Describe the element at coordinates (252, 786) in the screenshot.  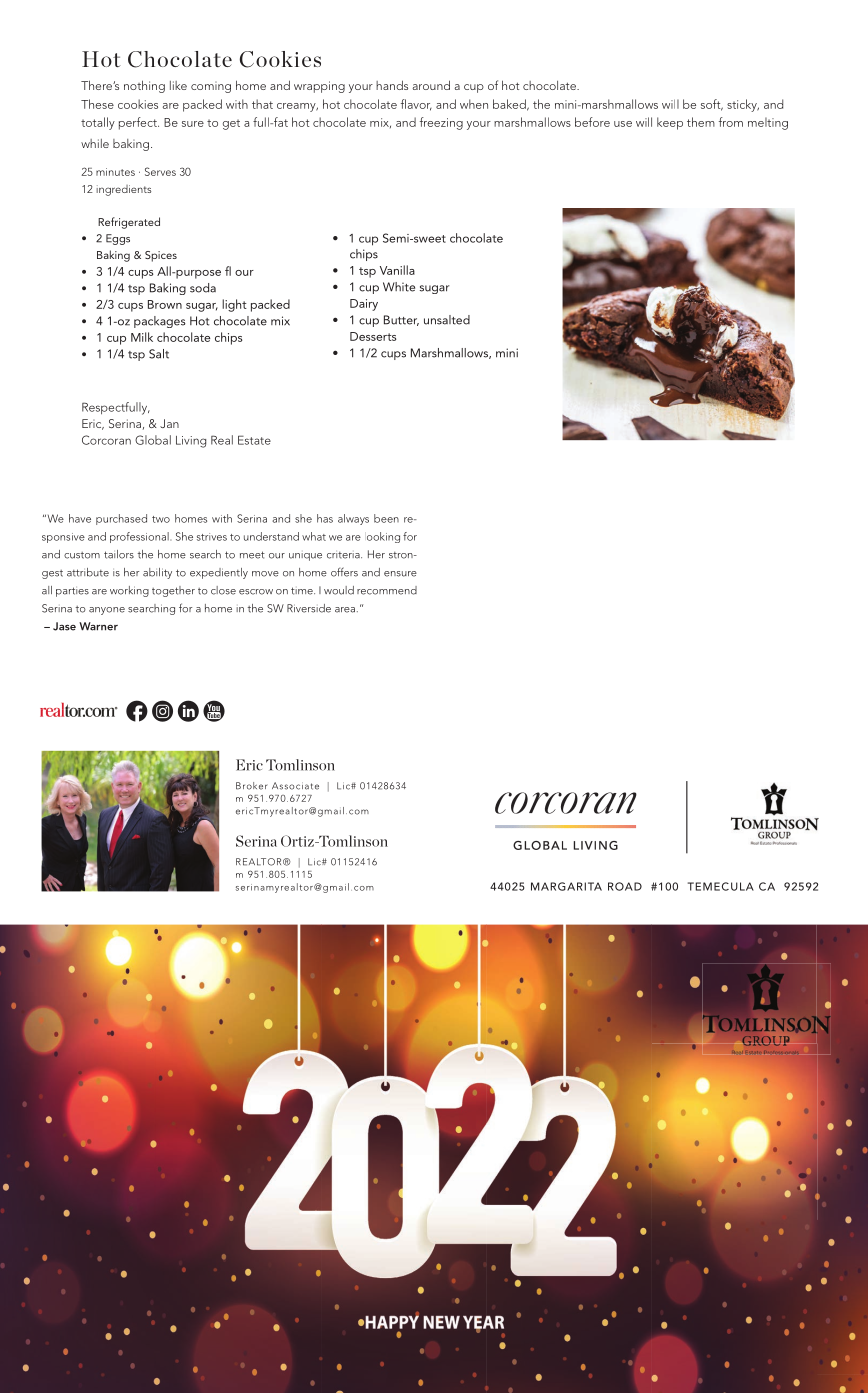
I see `Broker` at that location.
